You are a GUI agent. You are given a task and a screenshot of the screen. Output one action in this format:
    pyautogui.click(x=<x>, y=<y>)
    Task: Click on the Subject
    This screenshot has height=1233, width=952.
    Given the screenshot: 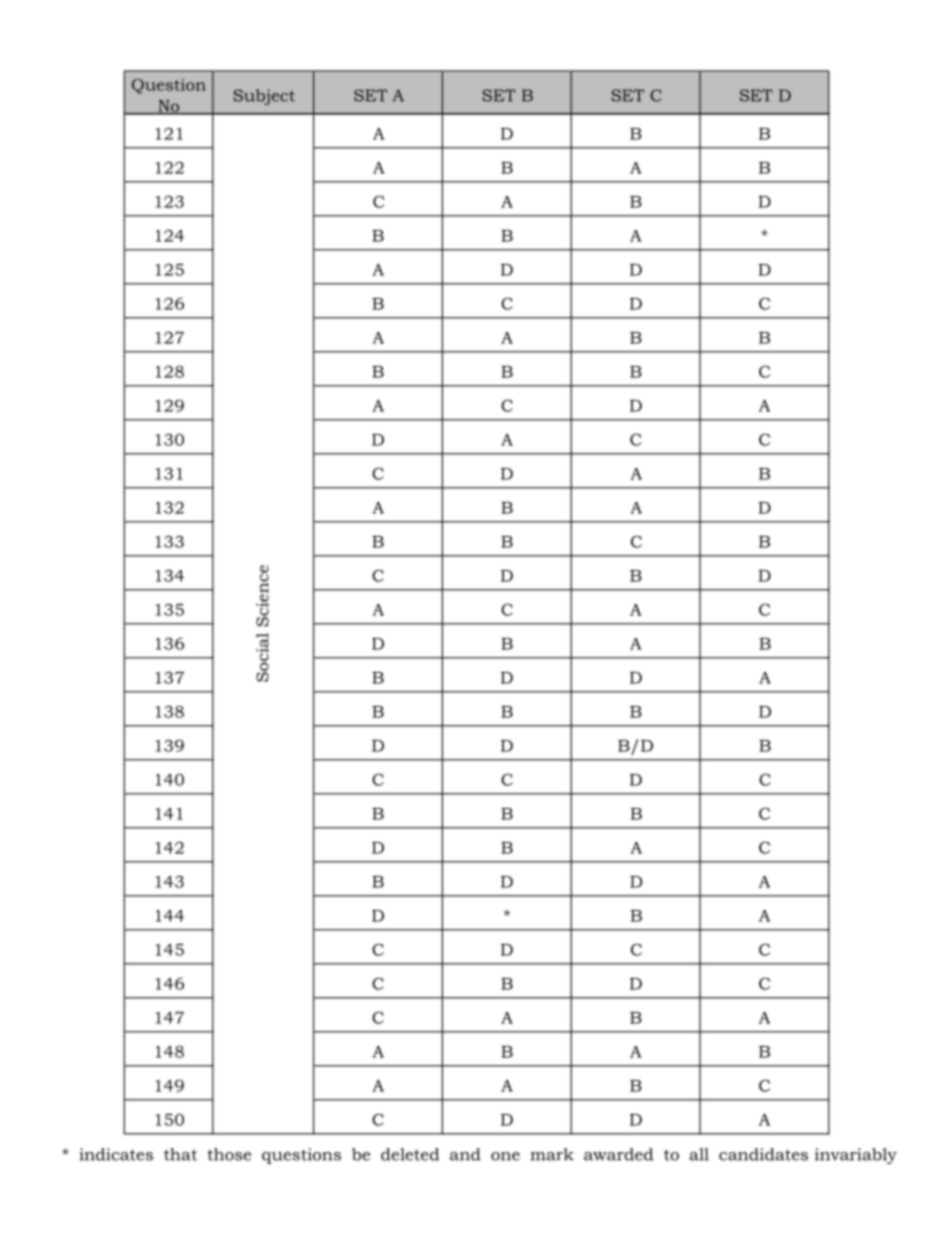 What is the action you would take?
    pyautogui.click(x=264, y=97)
